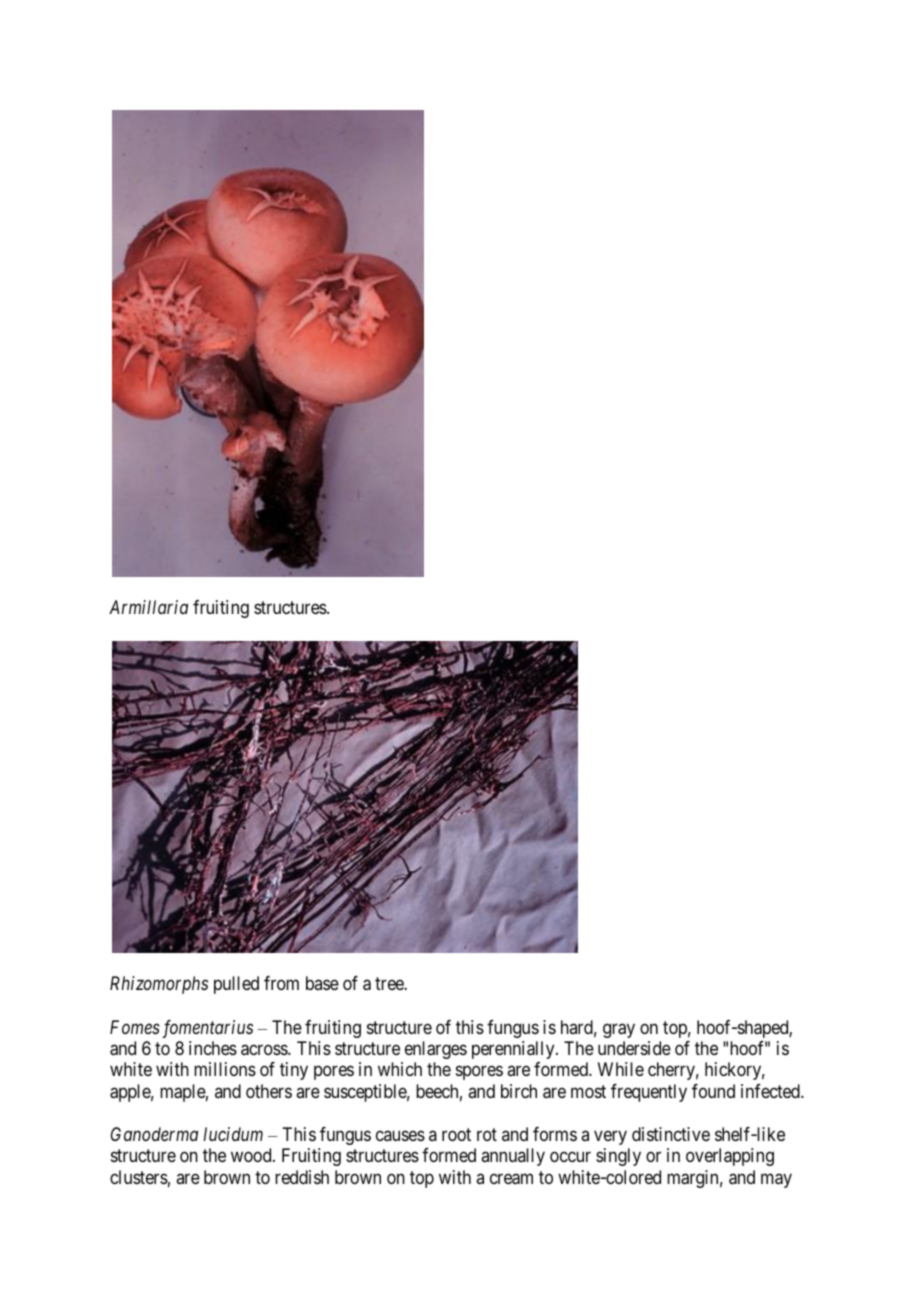 The image size is (924, 1308). Describe the element at coordinates (513, 1157) in the page. I see `annually` at that location.
